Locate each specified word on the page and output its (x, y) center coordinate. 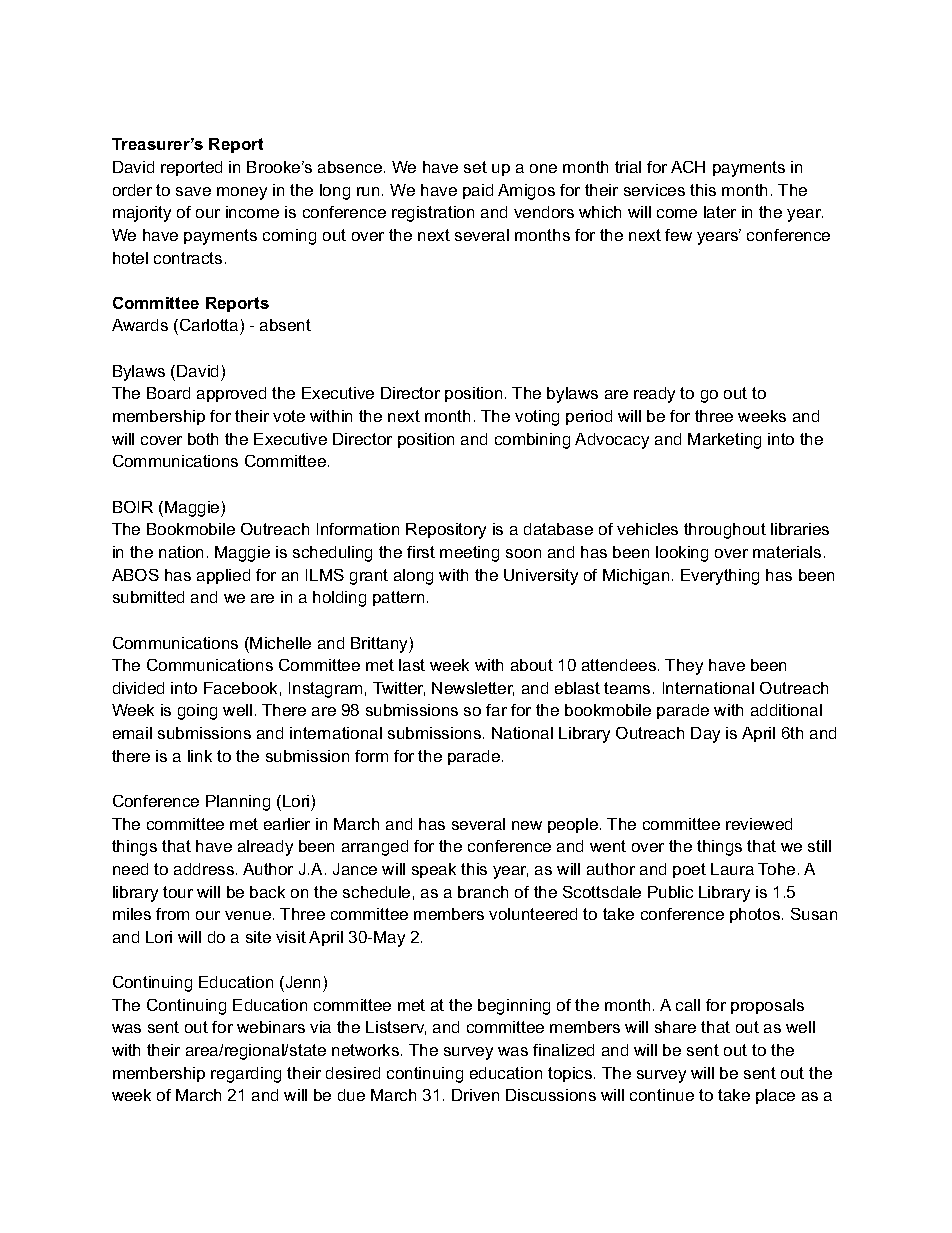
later (720, 212)
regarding (246, 1075)
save (193, 191)
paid (478, 191)
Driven (475, 1095)
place (775, 1096)
